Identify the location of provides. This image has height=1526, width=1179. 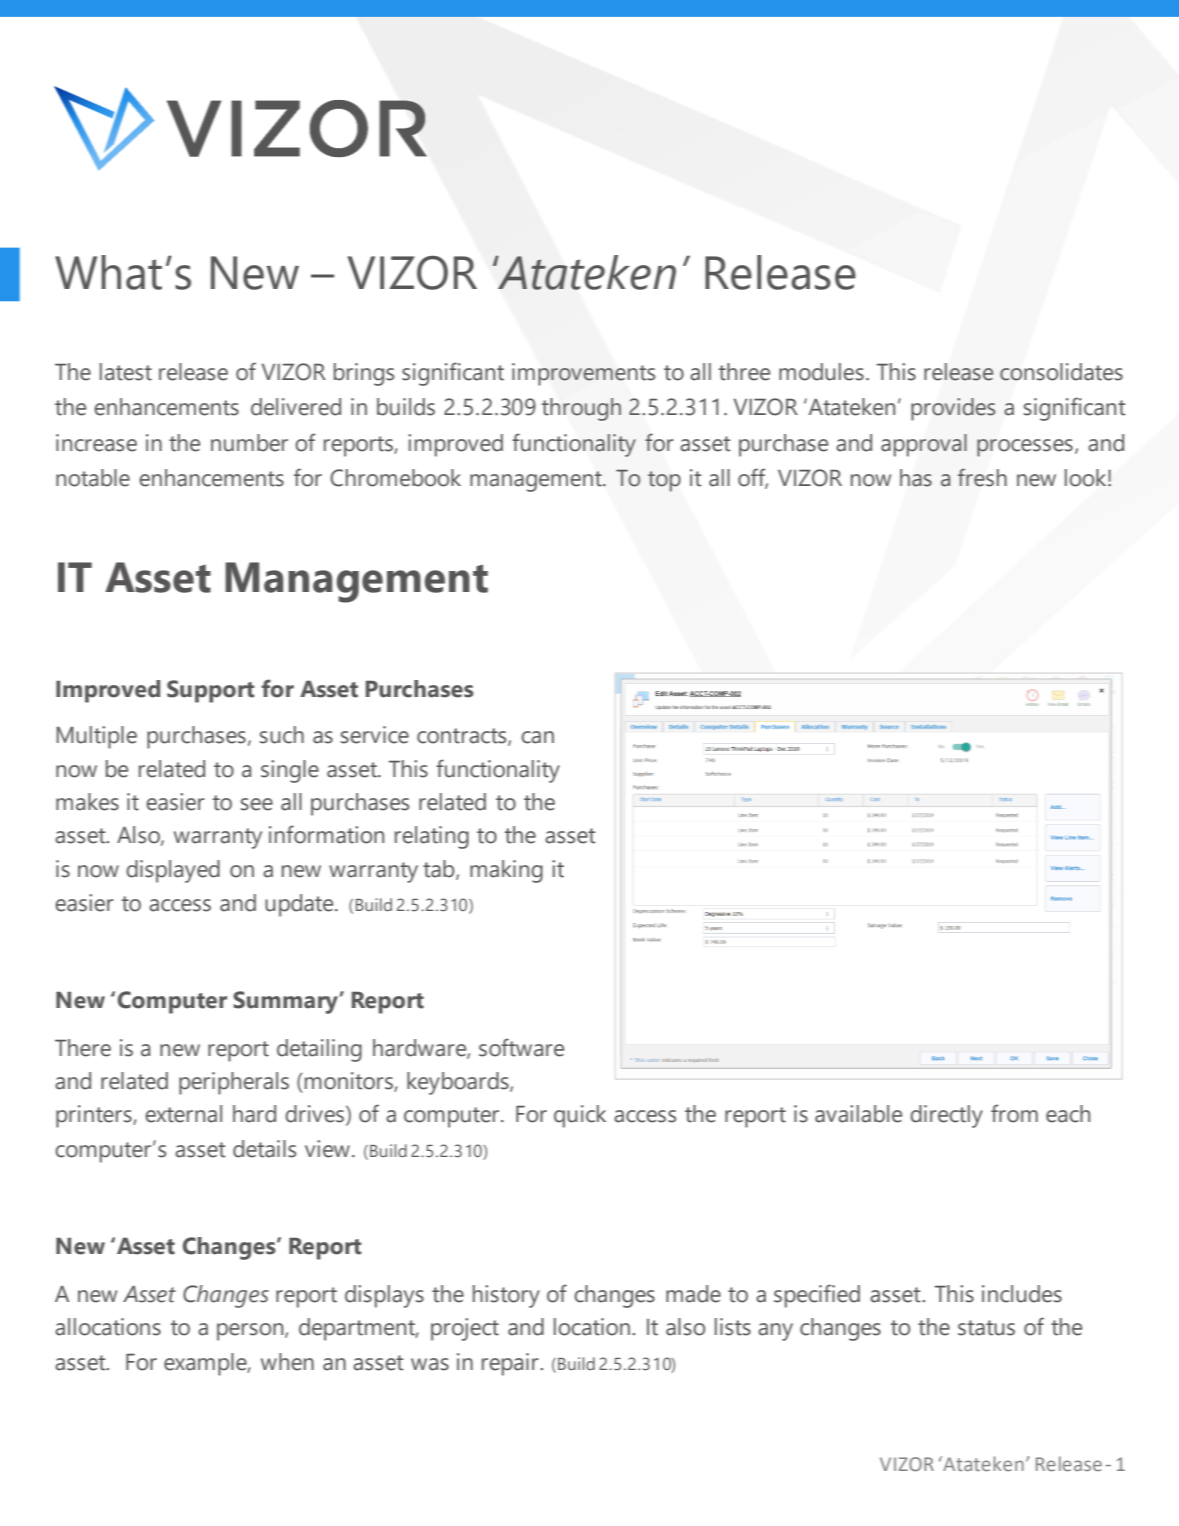
(953, 409).
